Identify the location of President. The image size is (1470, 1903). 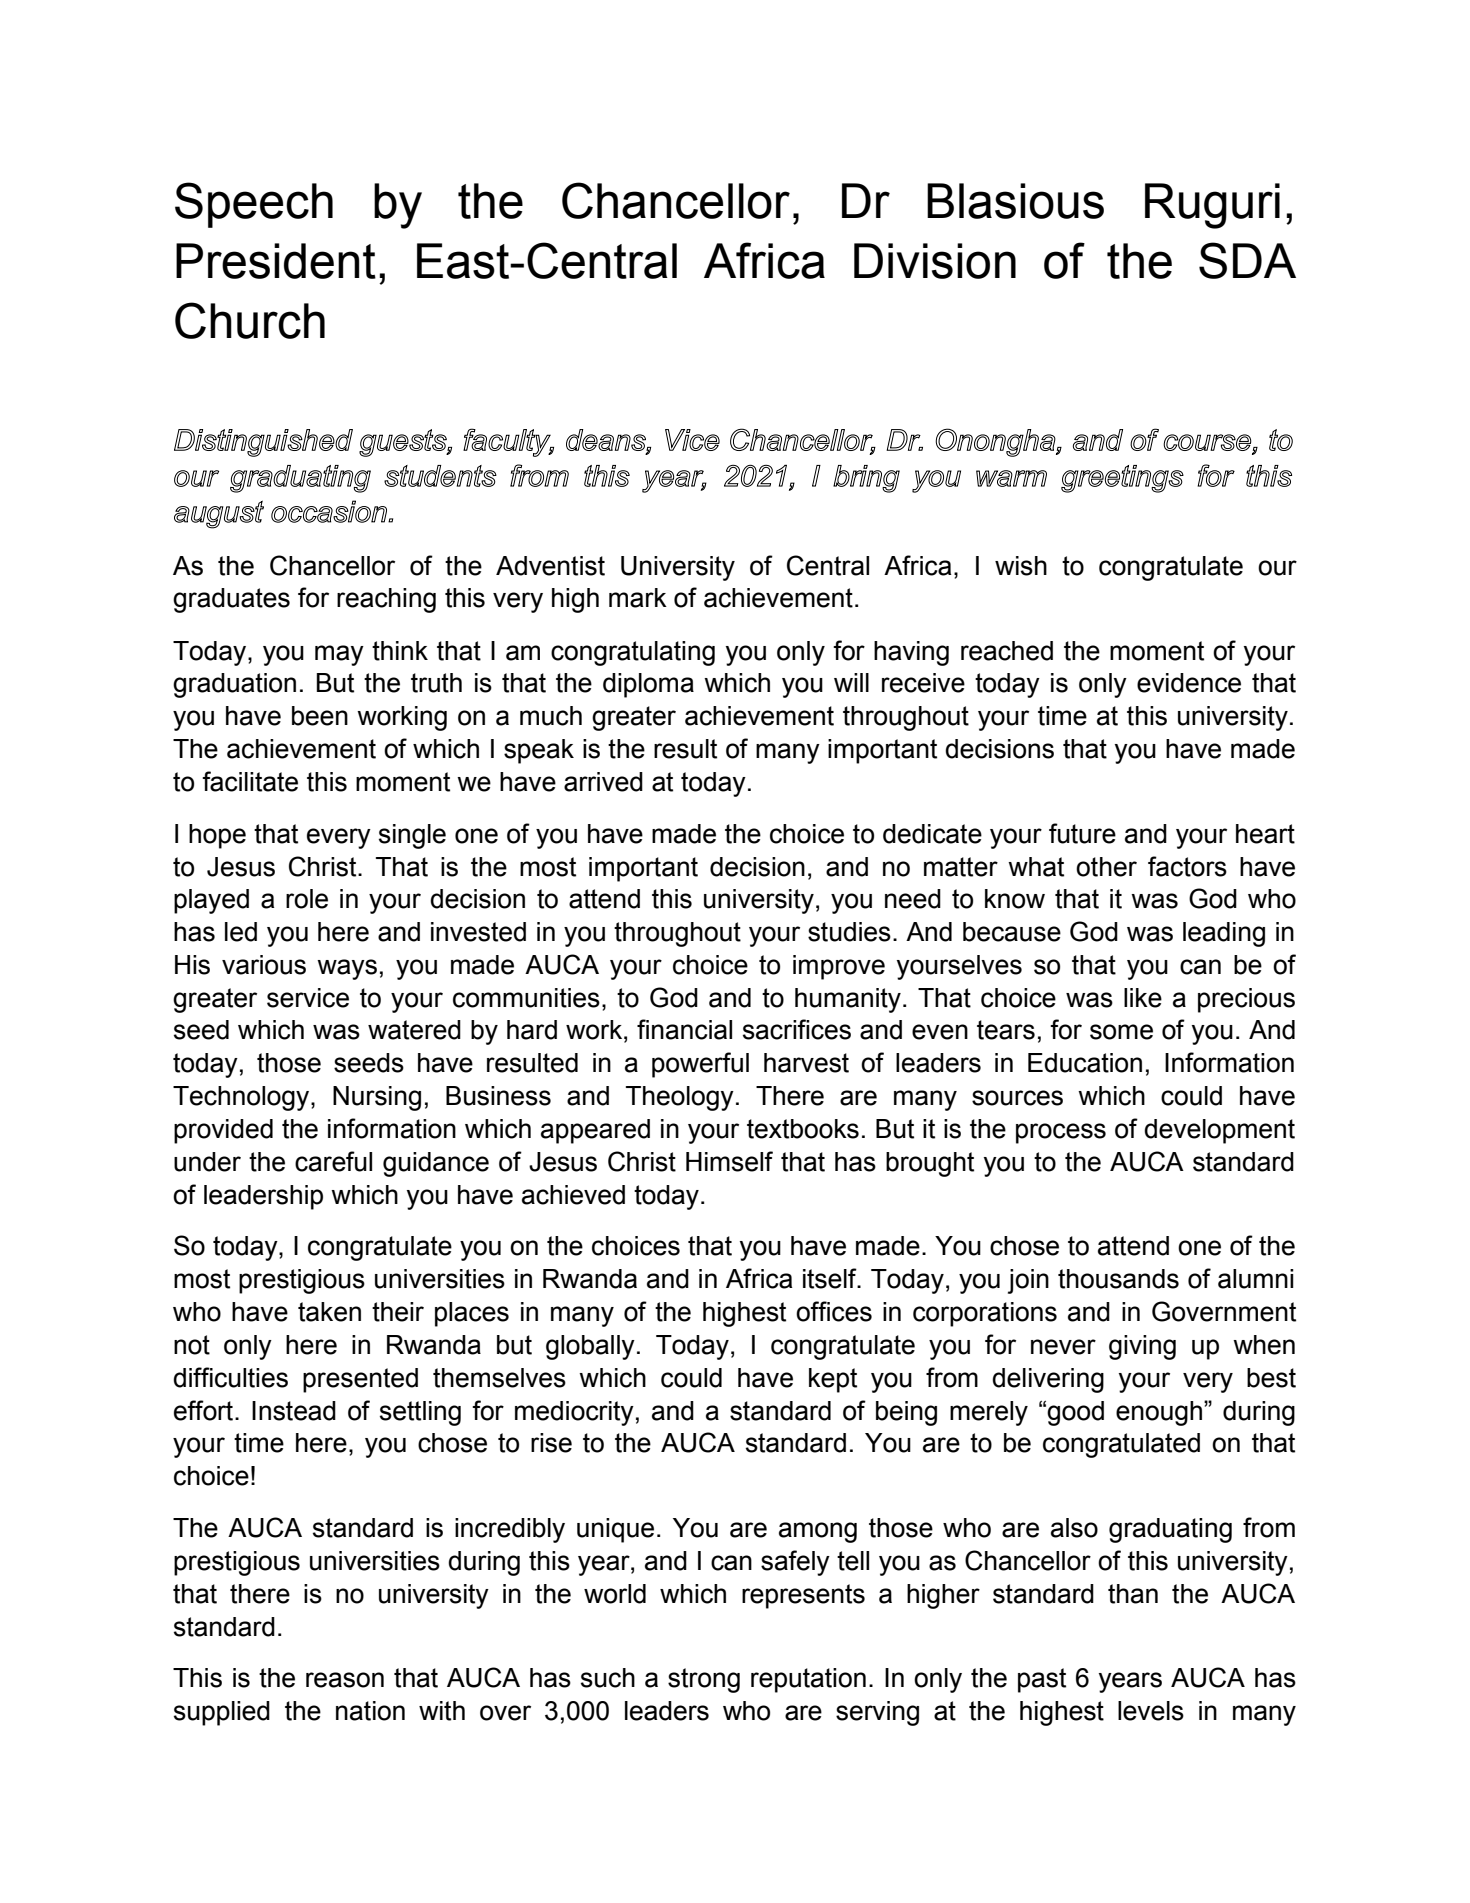
(276, 261).
